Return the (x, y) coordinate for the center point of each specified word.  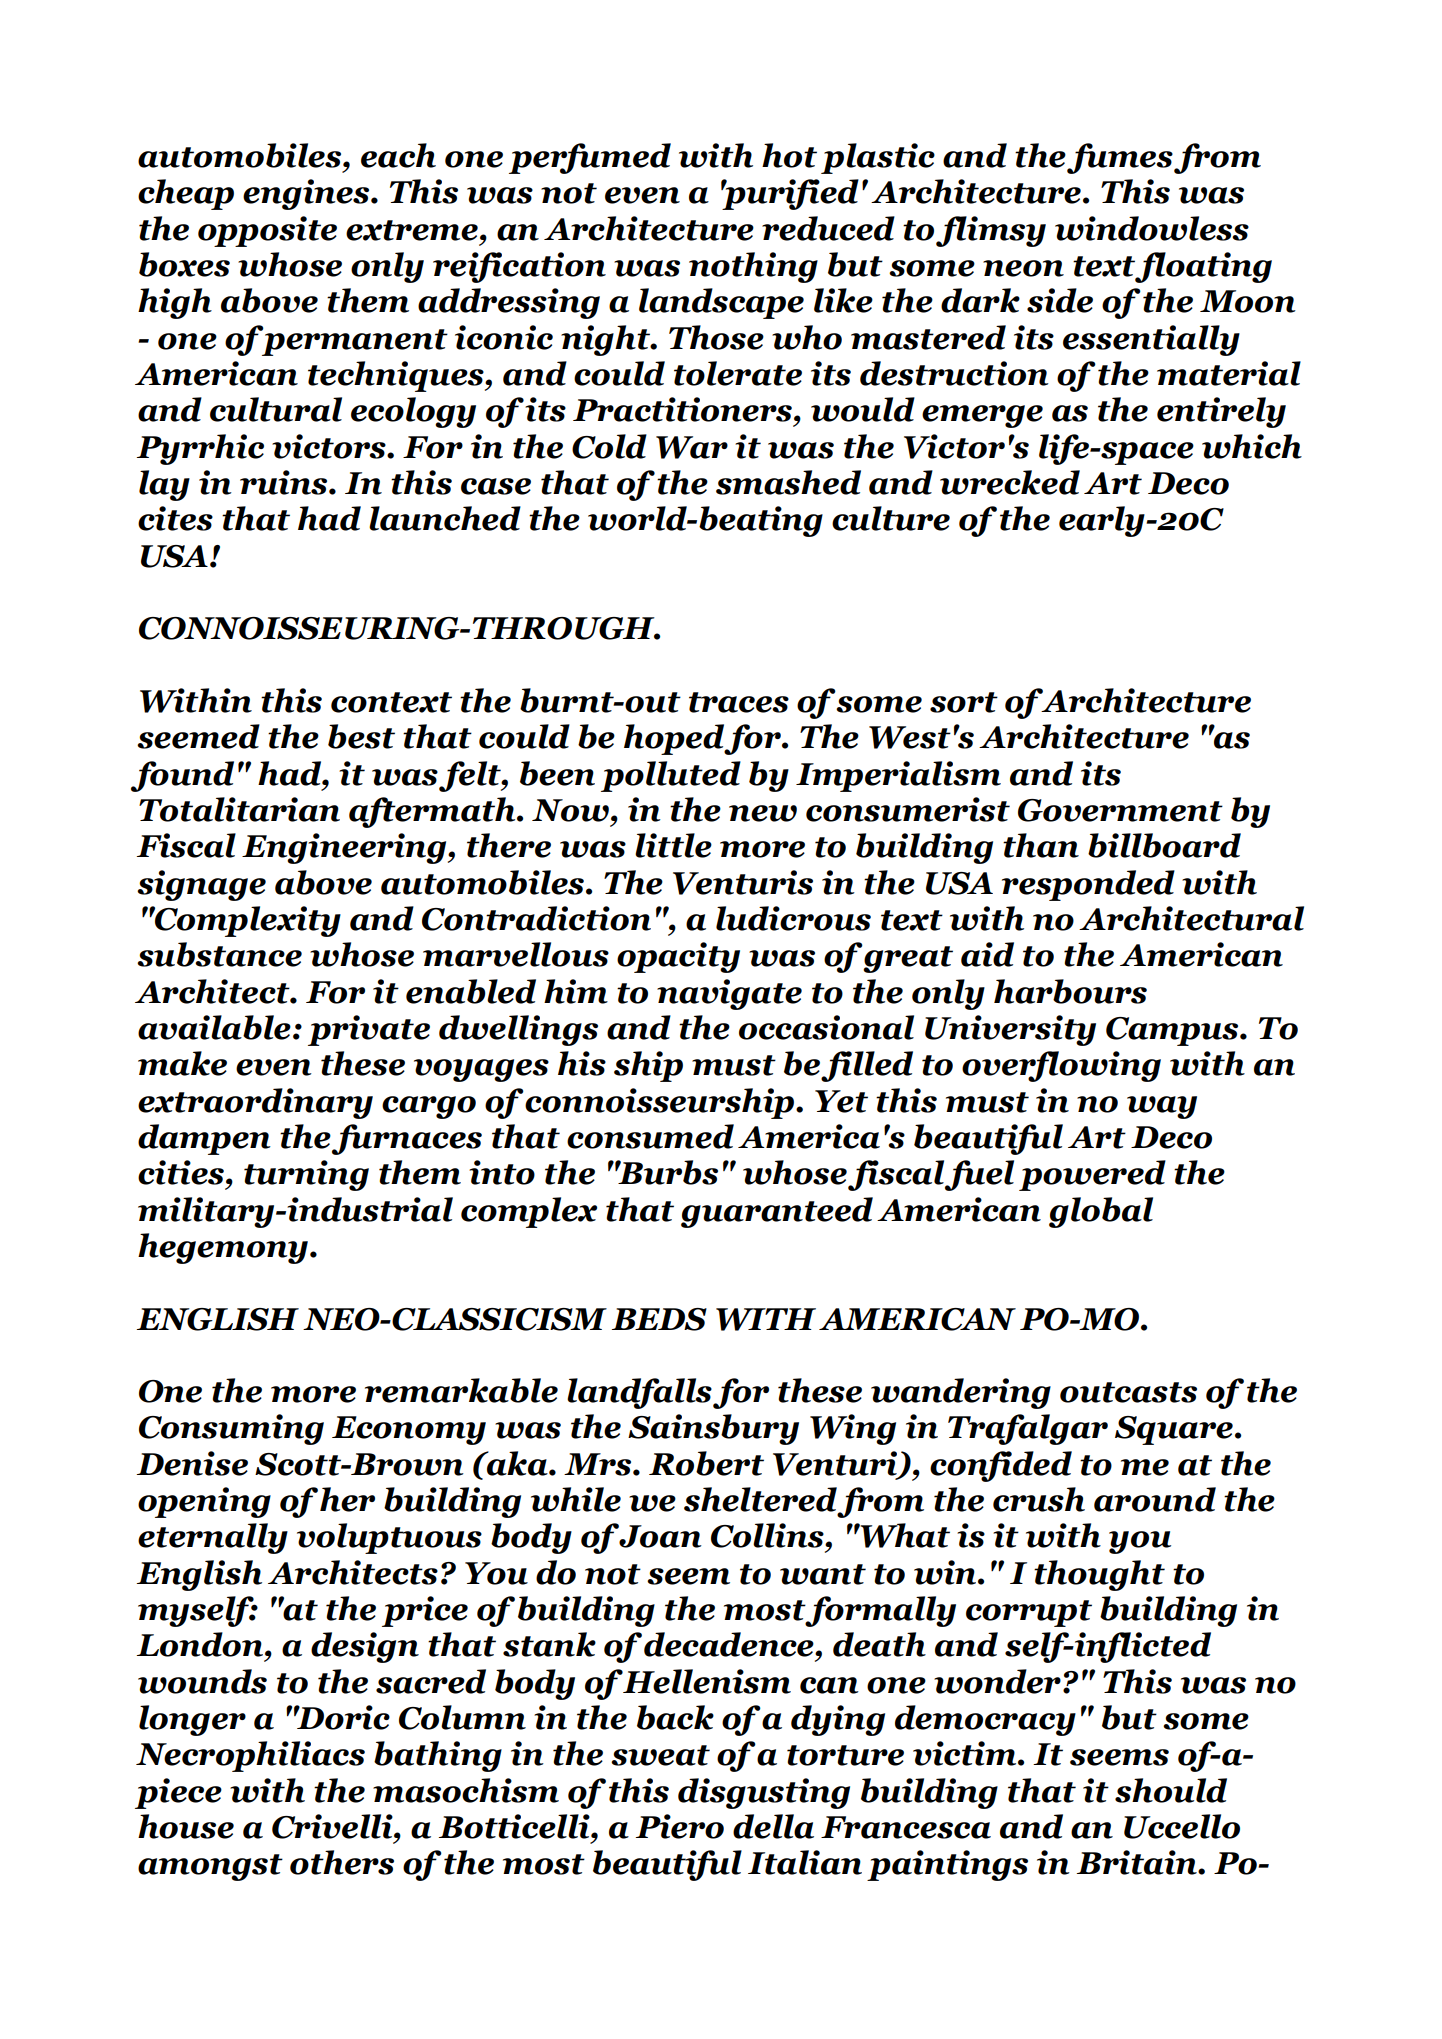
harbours (1070, 991)
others (342, 1862)
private (369, 1030)
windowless (1152, 228)
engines (307, 194)
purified (790, 194)
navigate (729, 994)
